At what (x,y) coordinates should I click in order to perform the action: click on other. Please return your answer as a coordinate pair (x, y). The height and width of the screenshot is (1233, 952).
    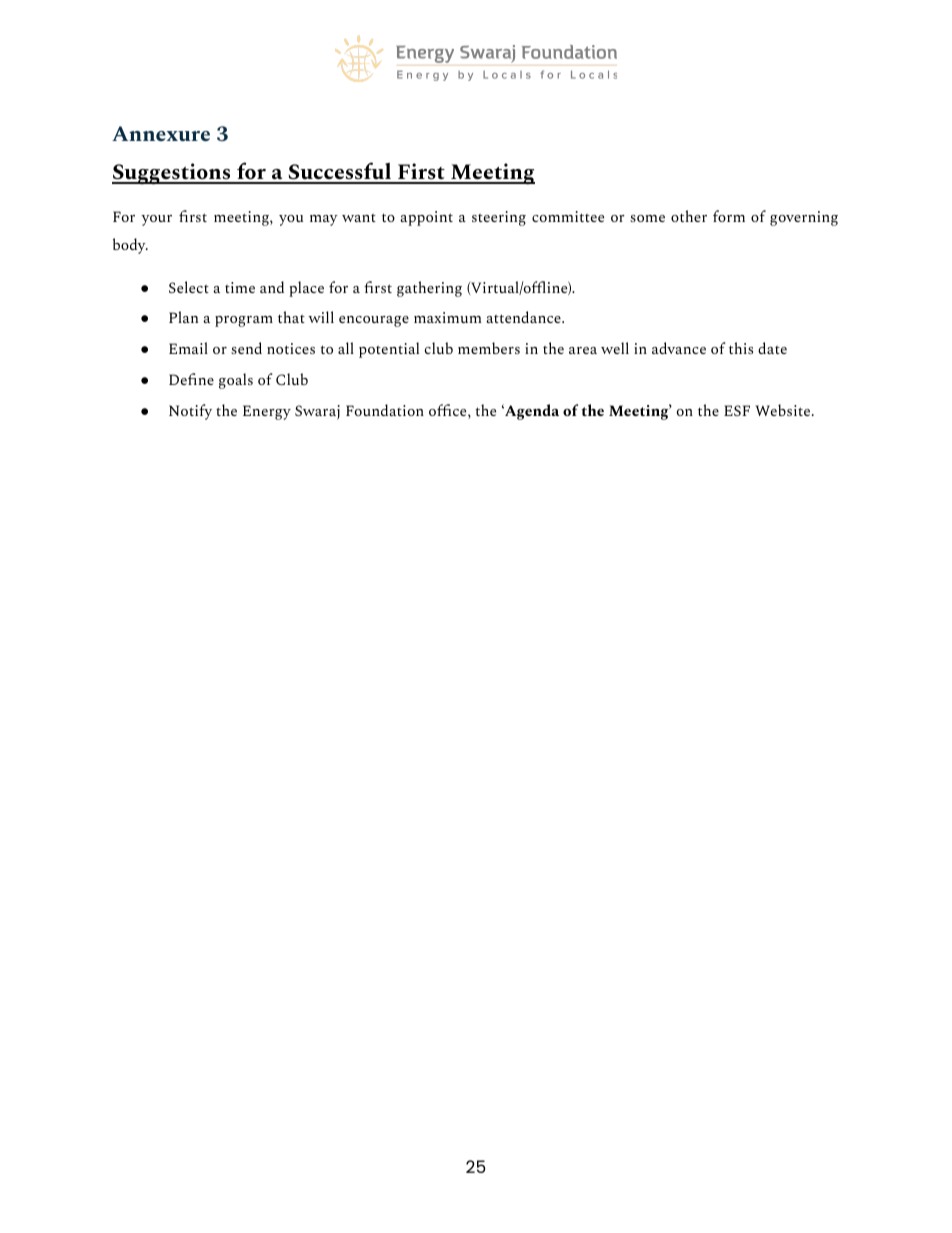
    Looking at the image, I should click on (689, 216).
